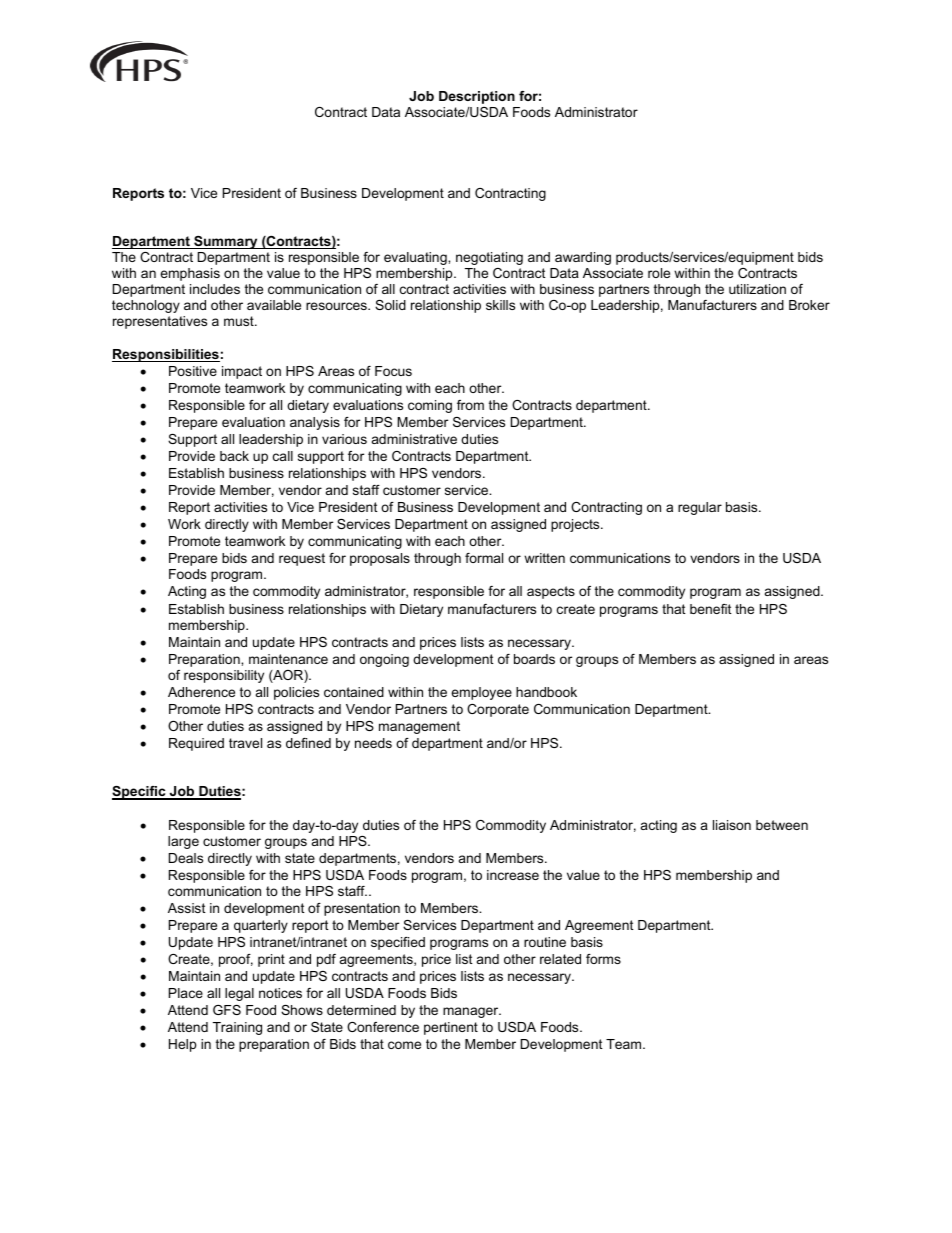 The height and width of the page is (1233, 952). Describe the element at coordinates (659, 273) in the page. I see `role` at that location.
